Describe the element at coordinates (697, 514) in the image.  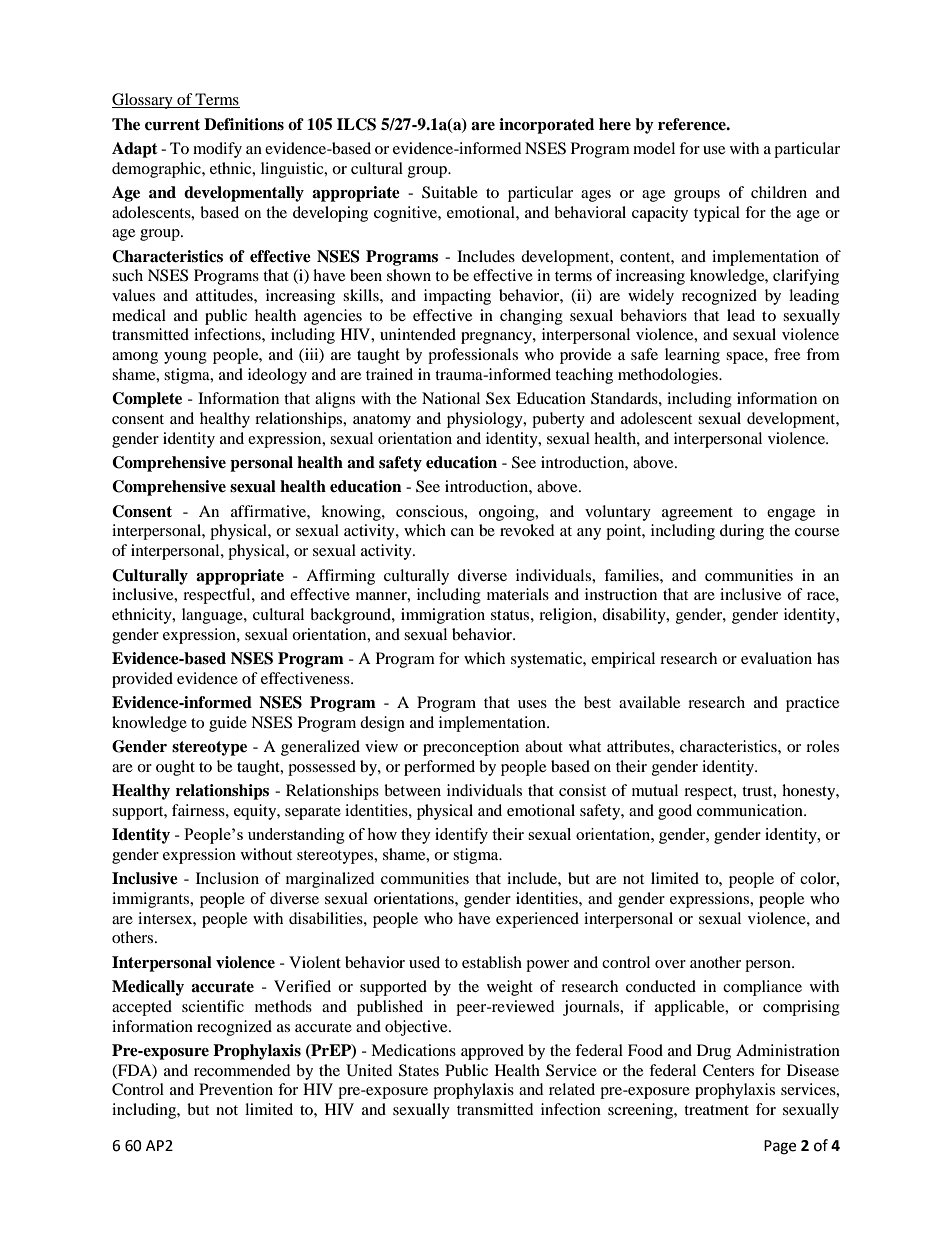
I see `agreement` at that location.
